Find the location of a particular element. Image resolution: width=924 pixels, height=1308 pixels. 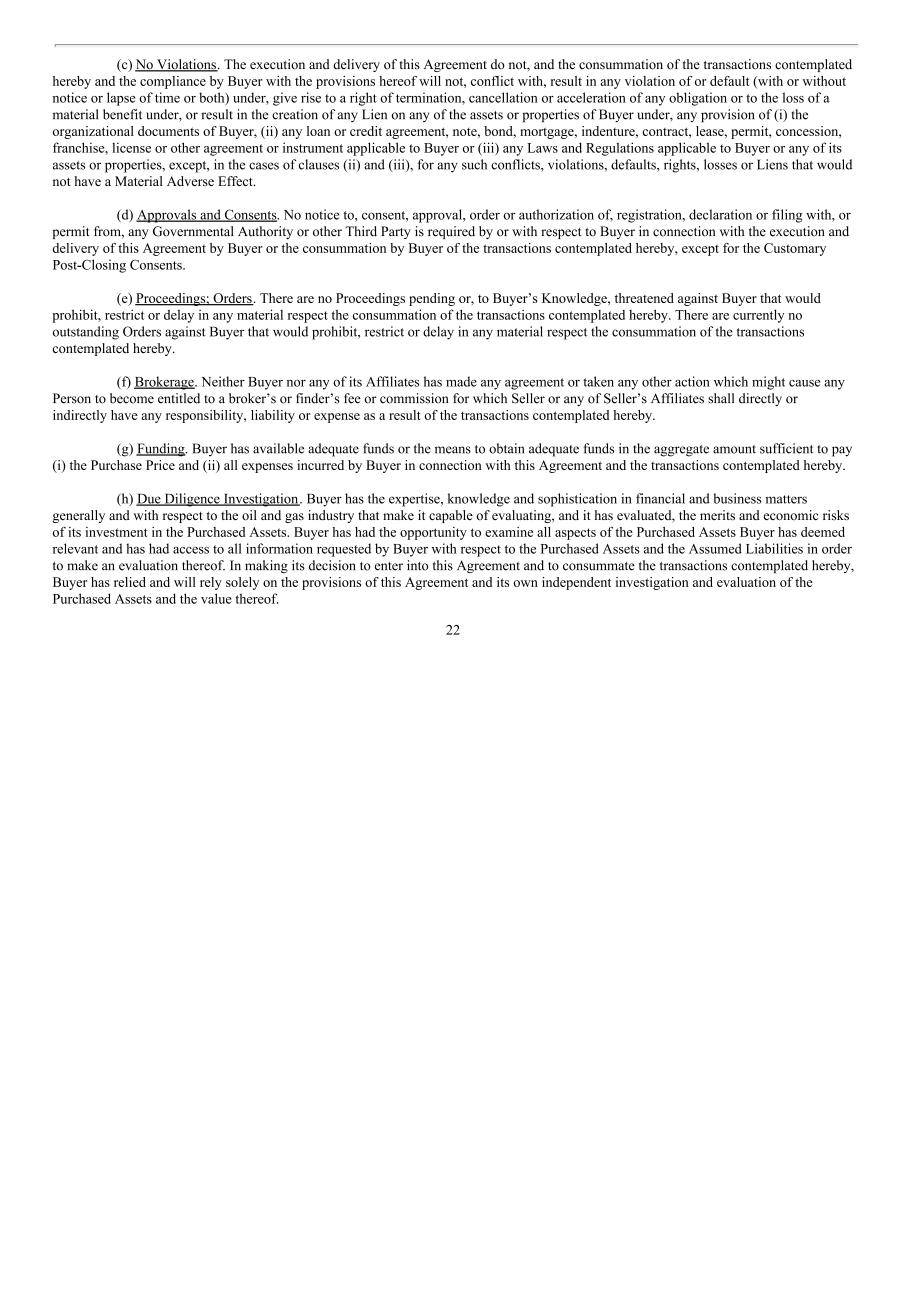

outstanding is located at coordinates (86, 333).
